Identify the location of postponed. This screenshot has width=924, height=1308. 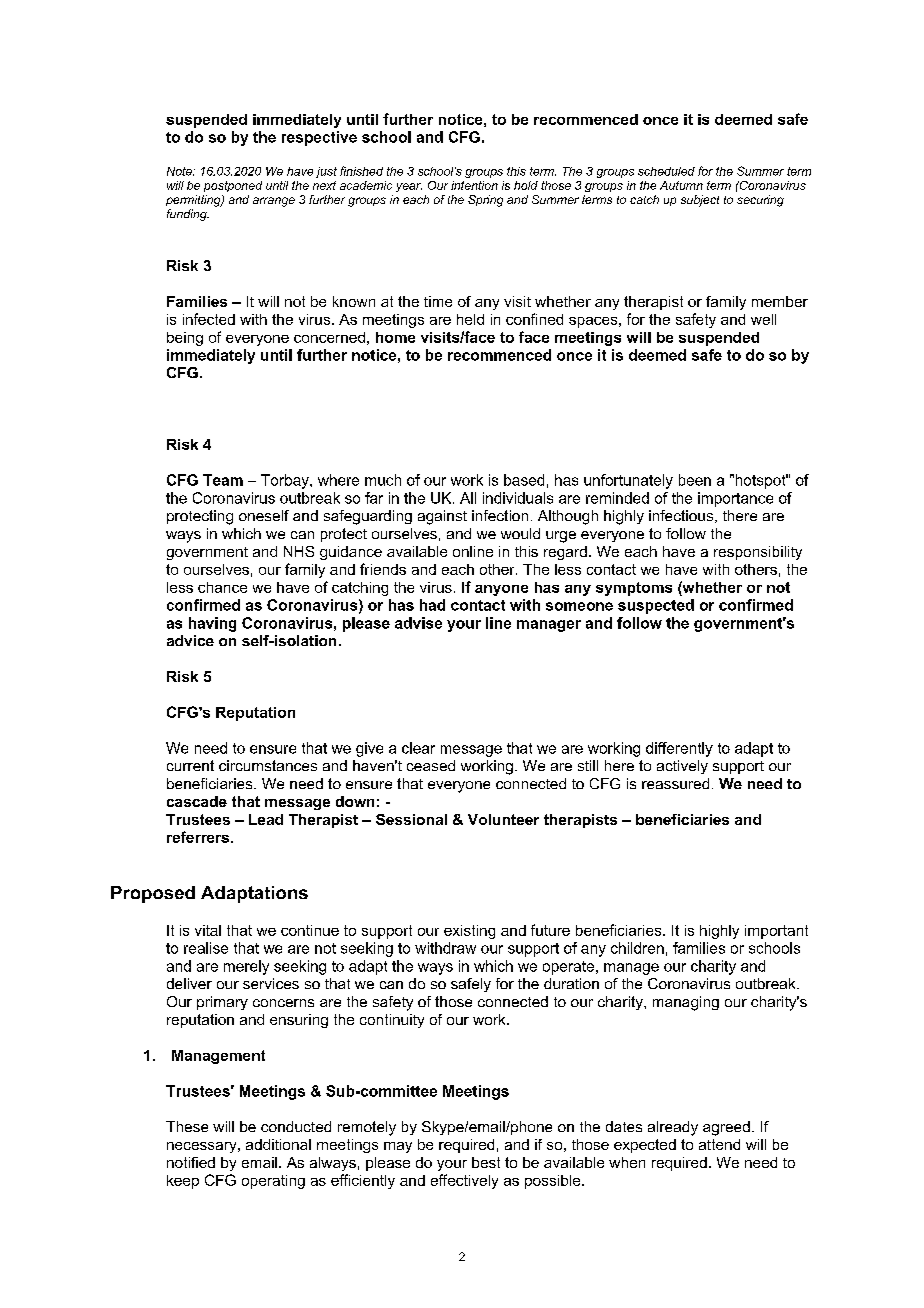
(233, 186).
